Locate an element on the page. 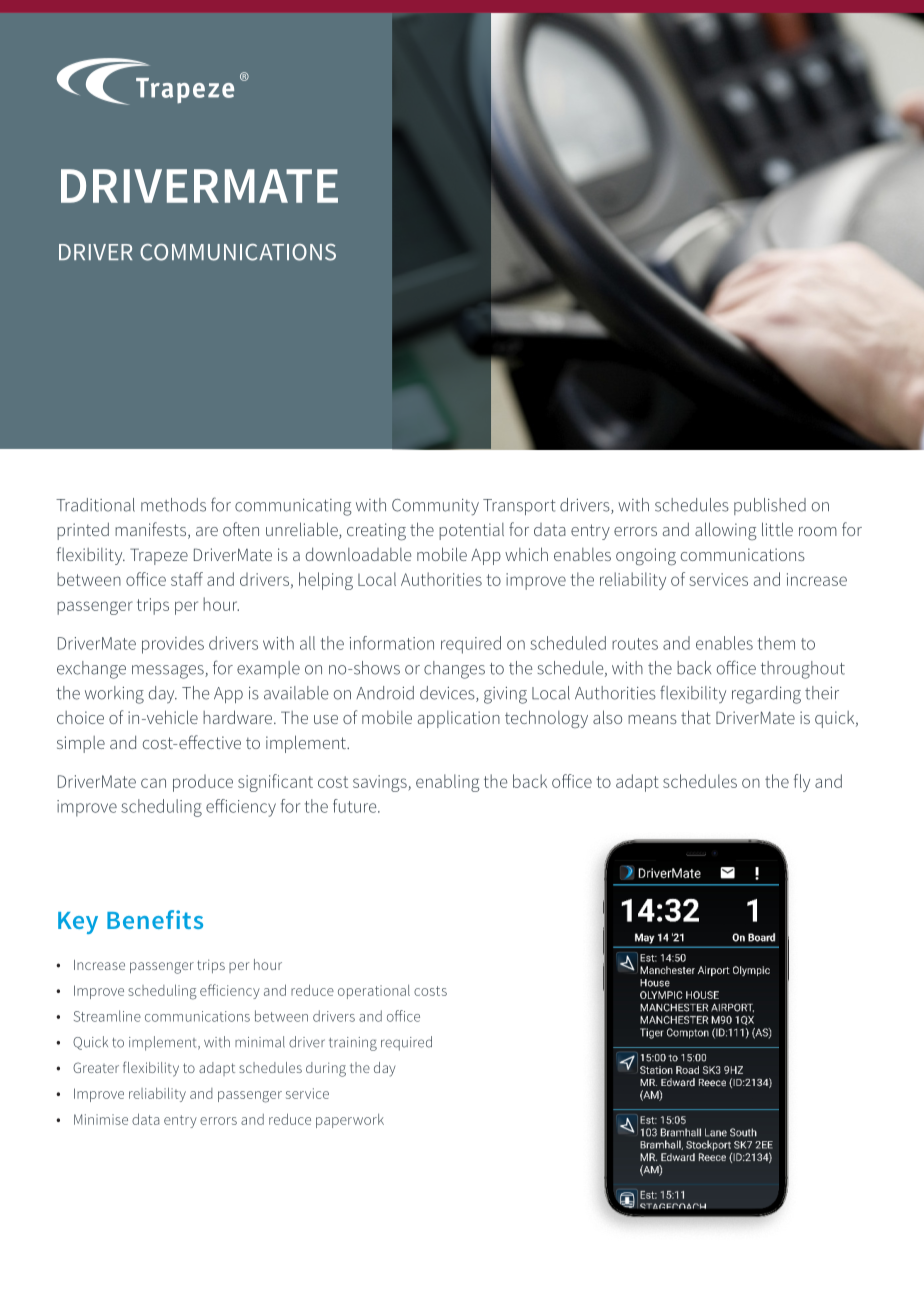 This image has width=924, height=1308. changes is located at coordinates (454, 670).
